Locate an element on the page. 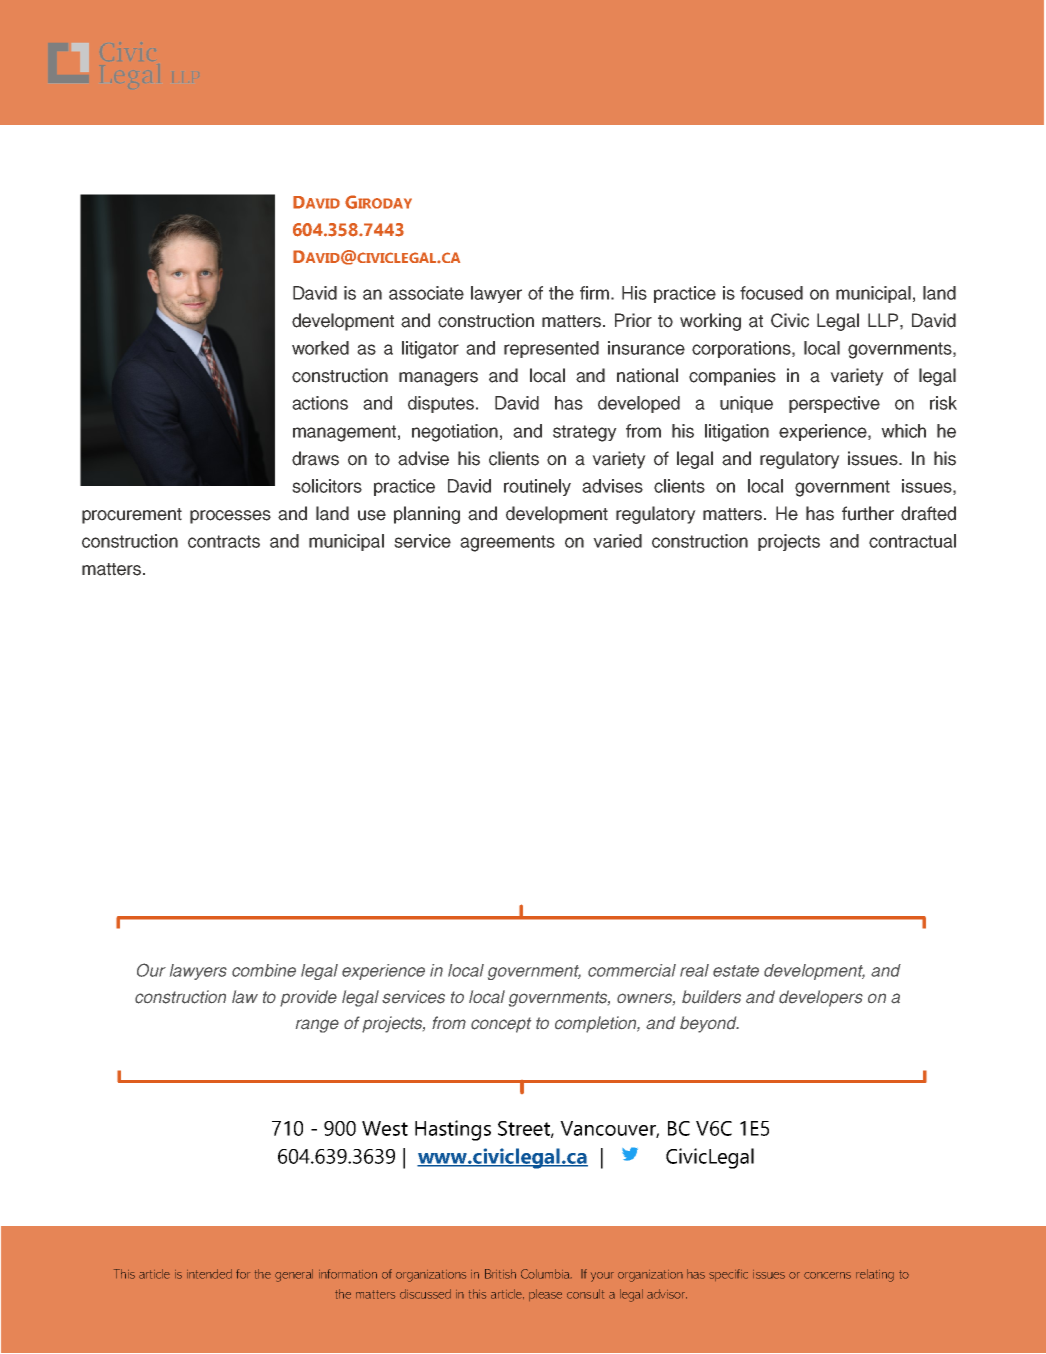 This image has height=1354, width=1046. processes is located at coordinates (230, 517).
